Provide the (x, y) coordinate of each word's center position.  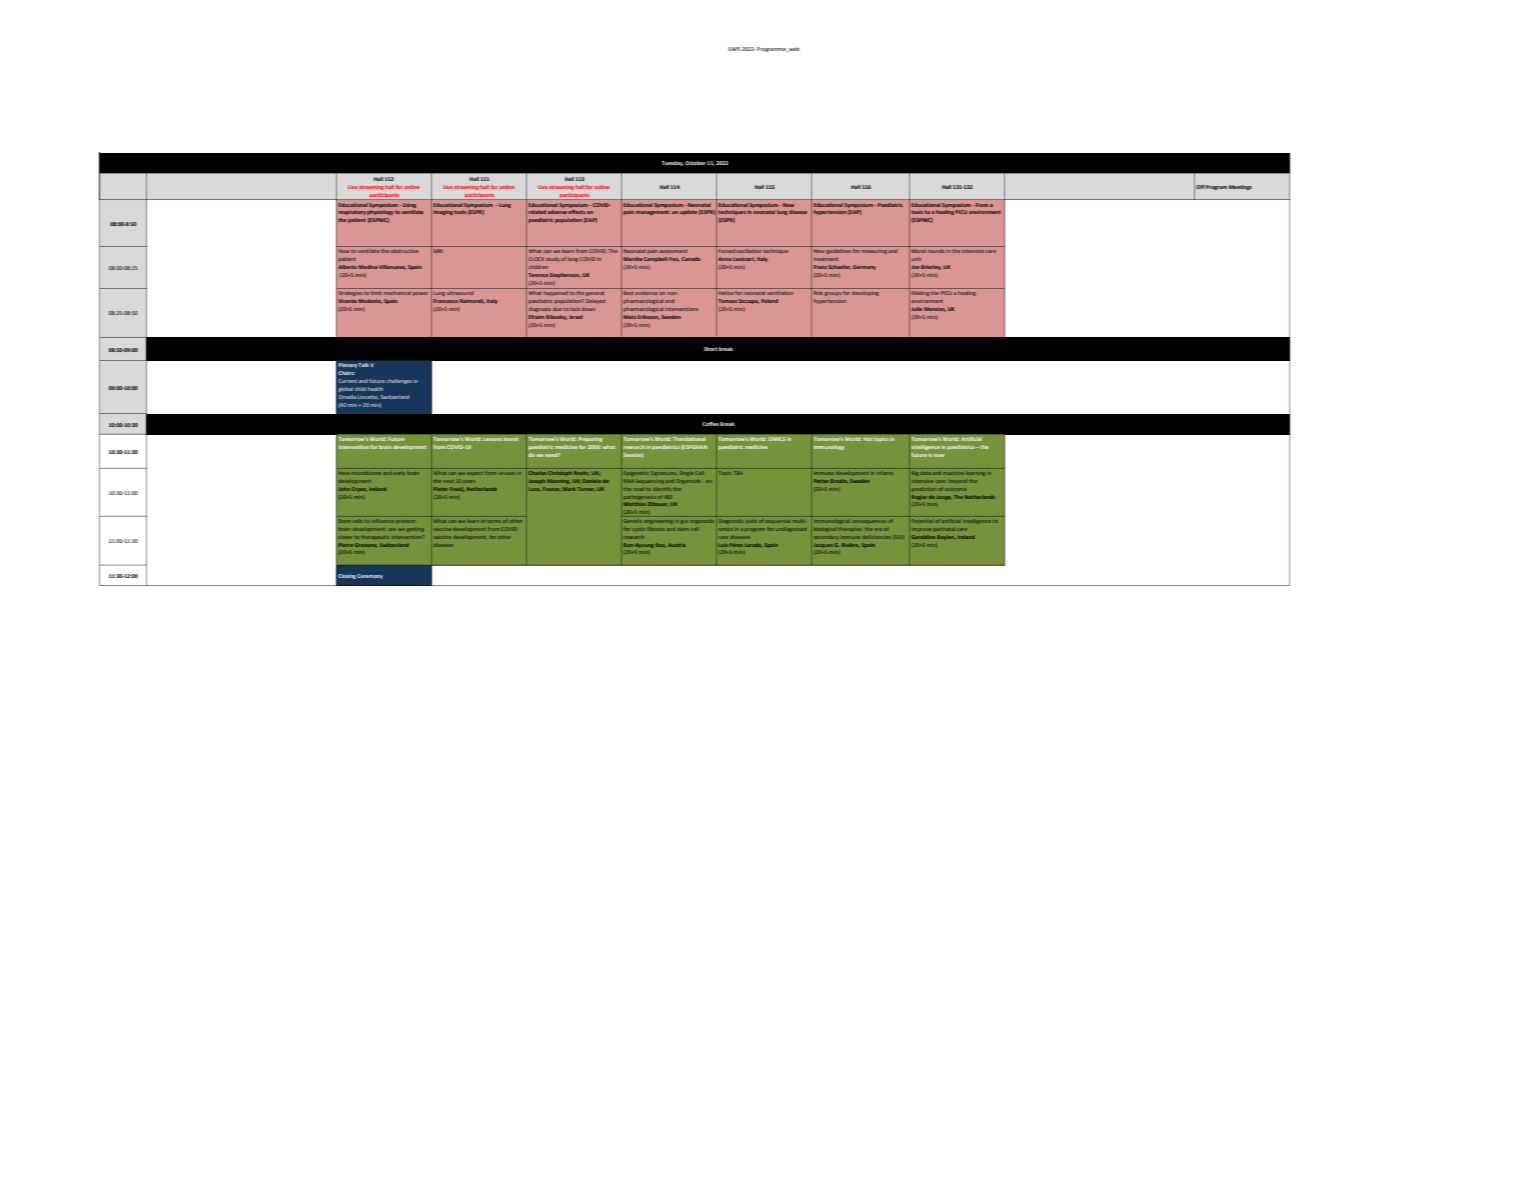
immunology (829, 447)
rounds (936, 251)
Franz (820, 267)
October (695, 163)
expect (475, 473)
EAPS (734, 49)
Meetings (1240, 187)
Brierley (931, 267)
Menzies (935, 309)
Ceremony (370, 576)
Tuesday (672, 163)
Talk (363, 365)
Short (711, 349)
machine (954, 473)
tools (460, 212)
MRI (438, 251)
